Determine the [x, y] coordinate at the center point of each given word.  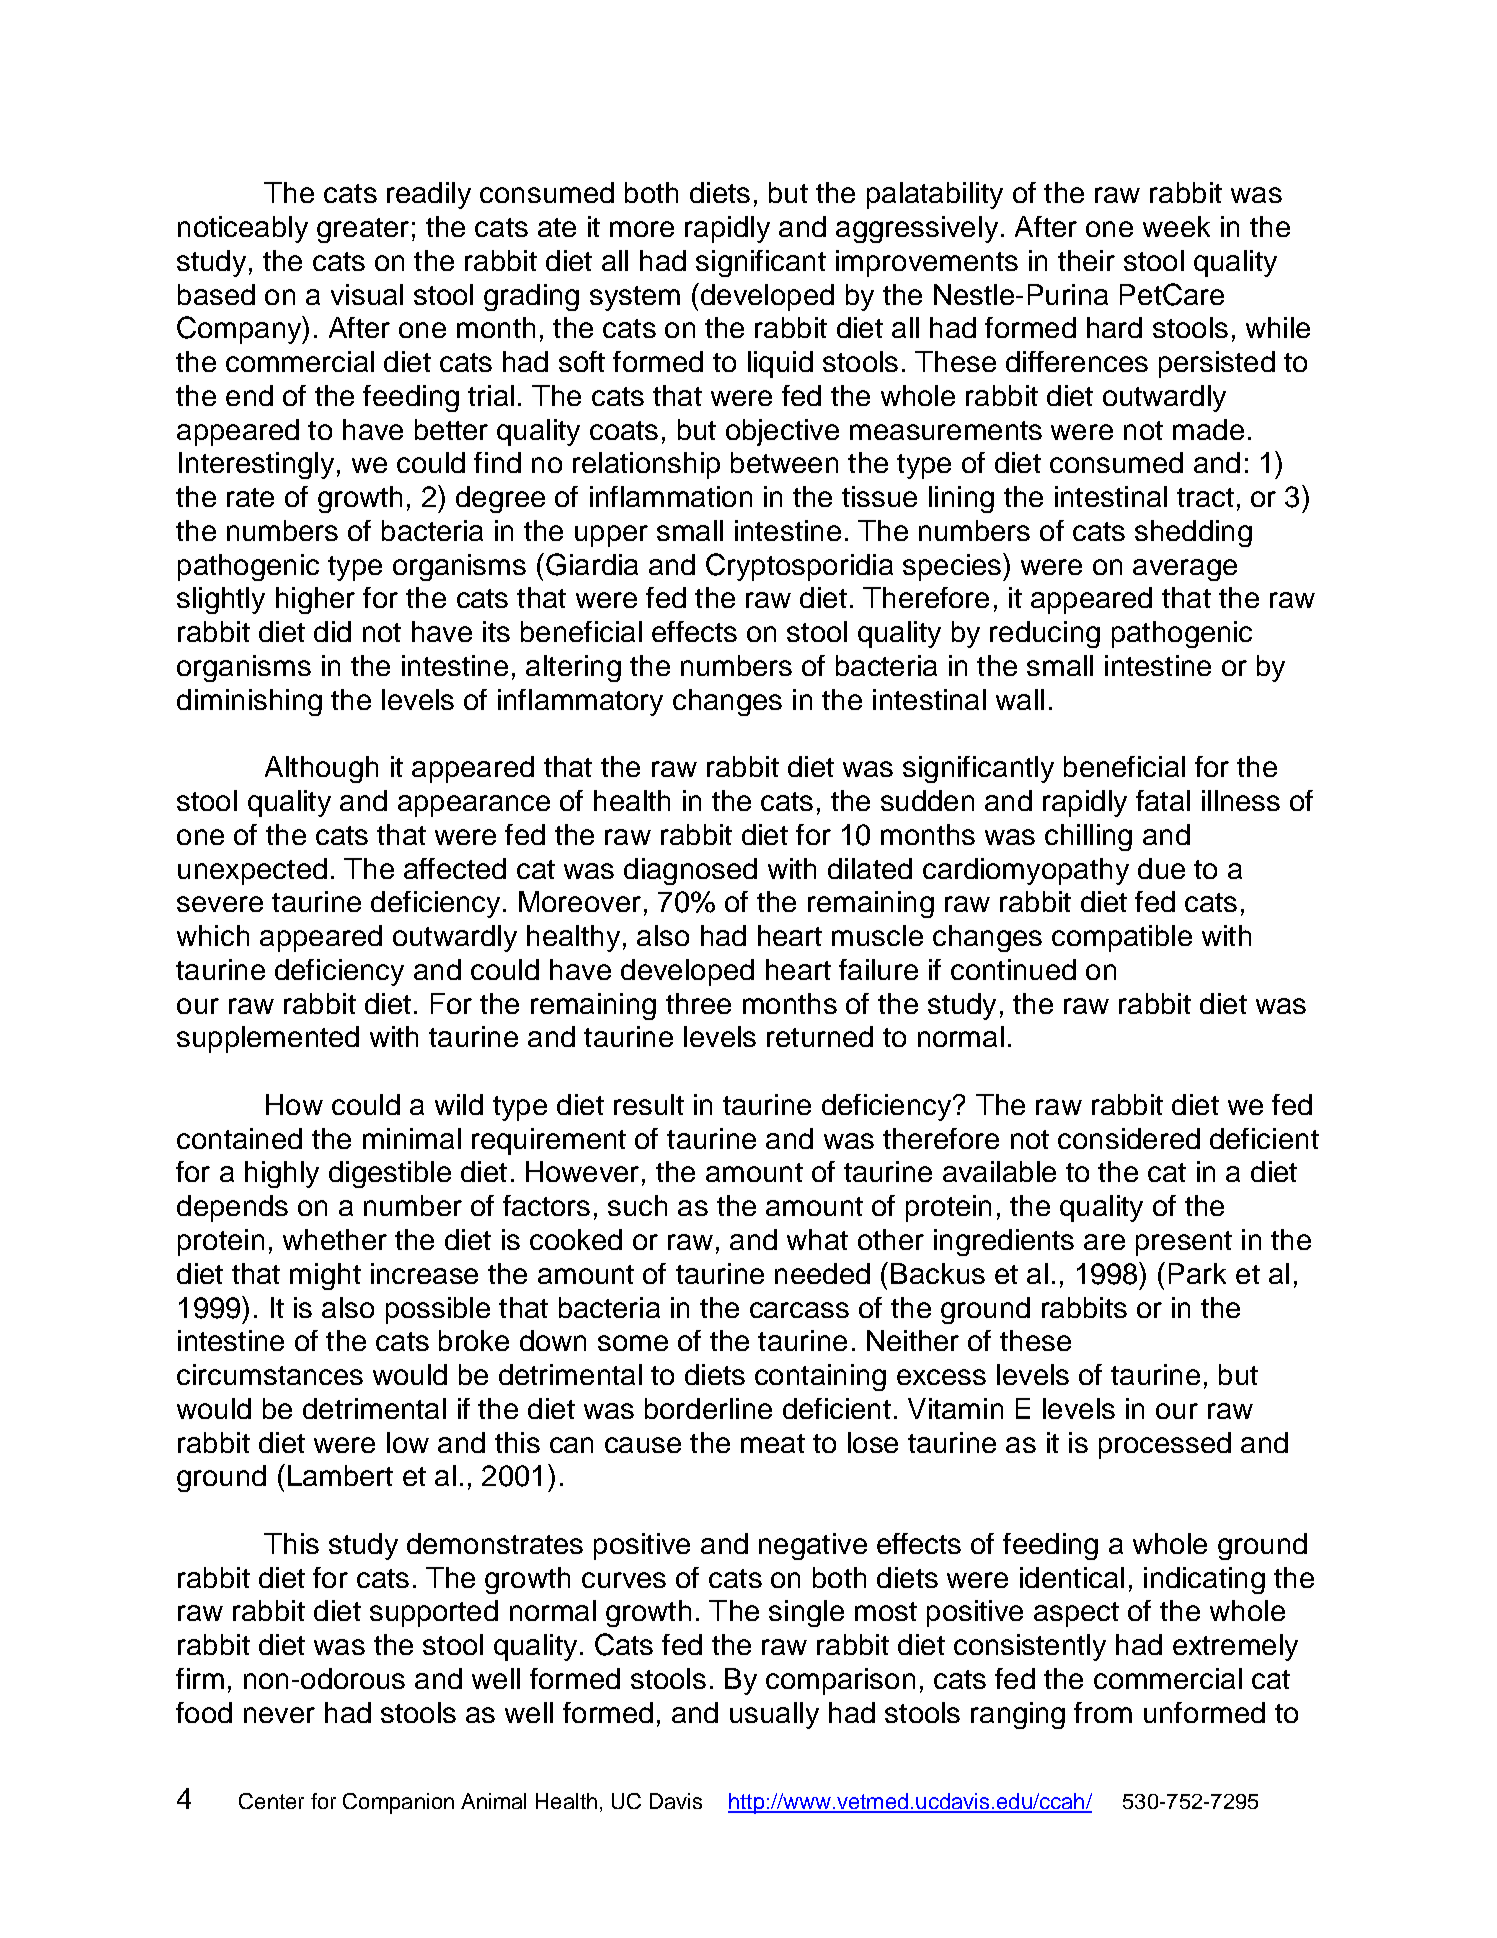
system [635, 298]
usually [774, 1715]
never [279, 1715]
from [1103, 1712]
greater [363, 230]
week [1176, 226]
